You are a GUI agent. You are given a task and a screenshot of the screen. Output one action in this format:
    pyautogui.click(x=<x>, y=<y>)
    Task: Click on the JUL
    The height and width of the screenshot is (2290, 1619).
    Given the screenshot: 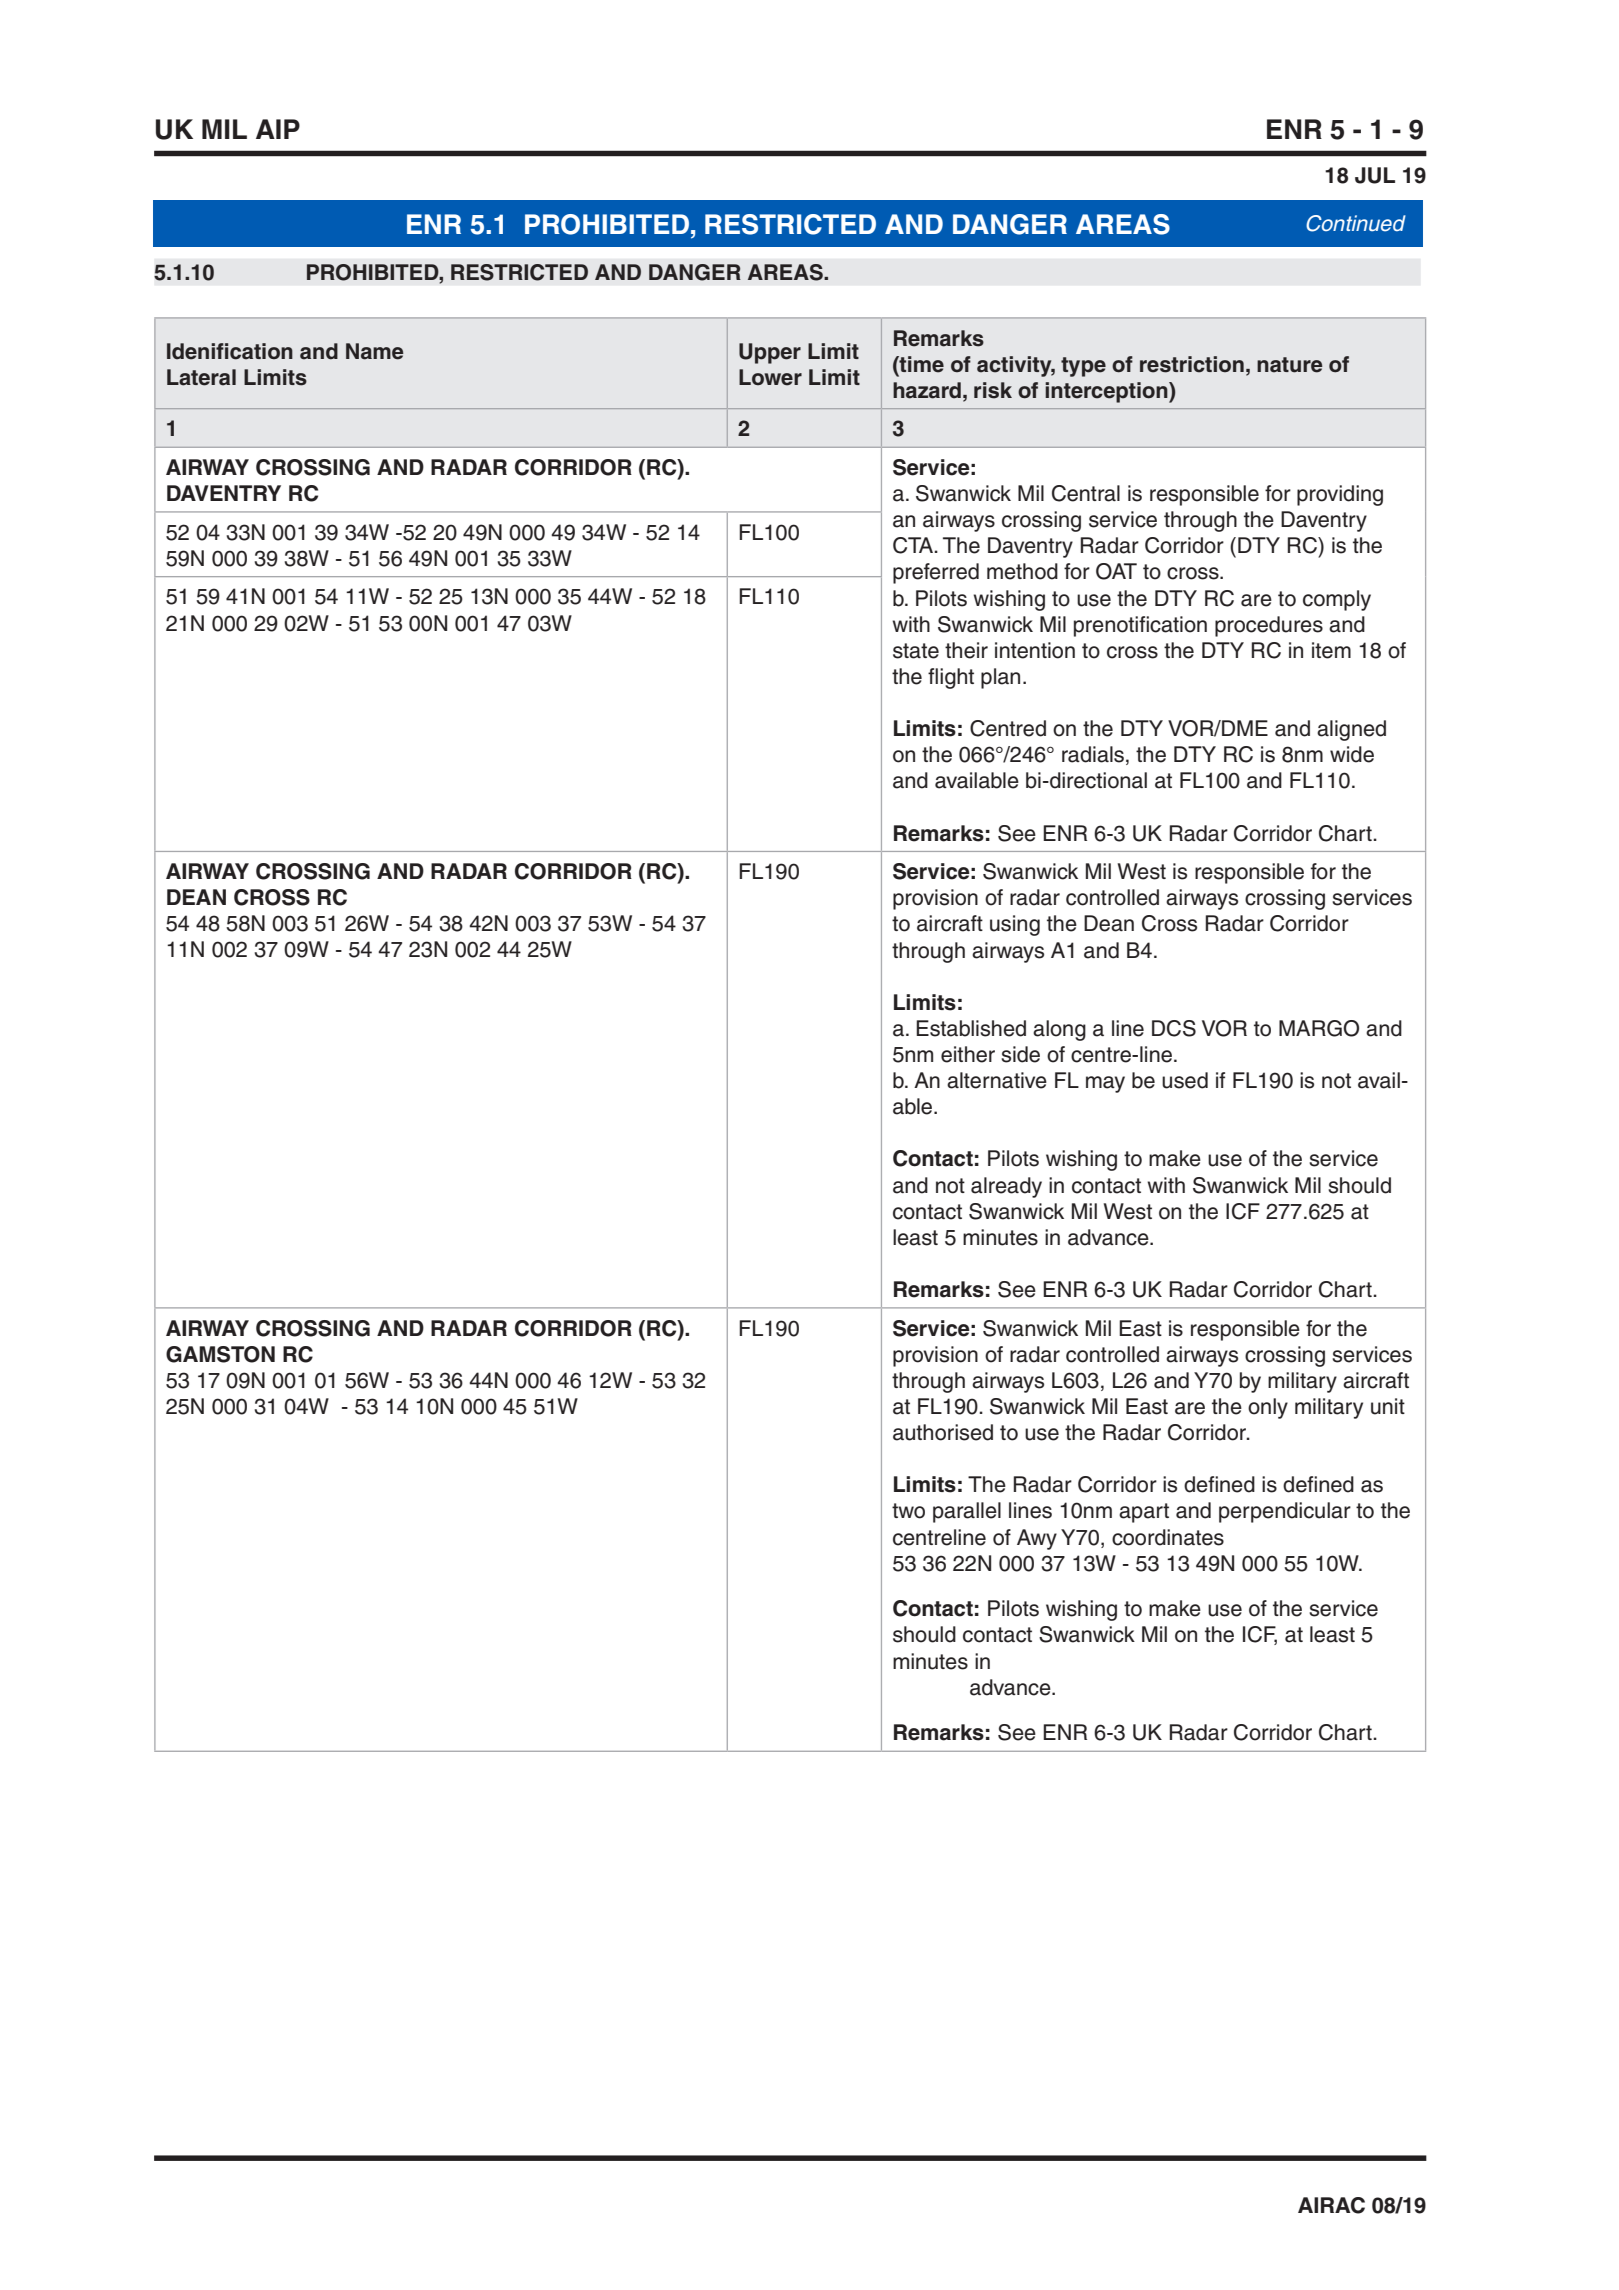 What is the action you would take?
    pyautogui.click(x=1375, y=175)
